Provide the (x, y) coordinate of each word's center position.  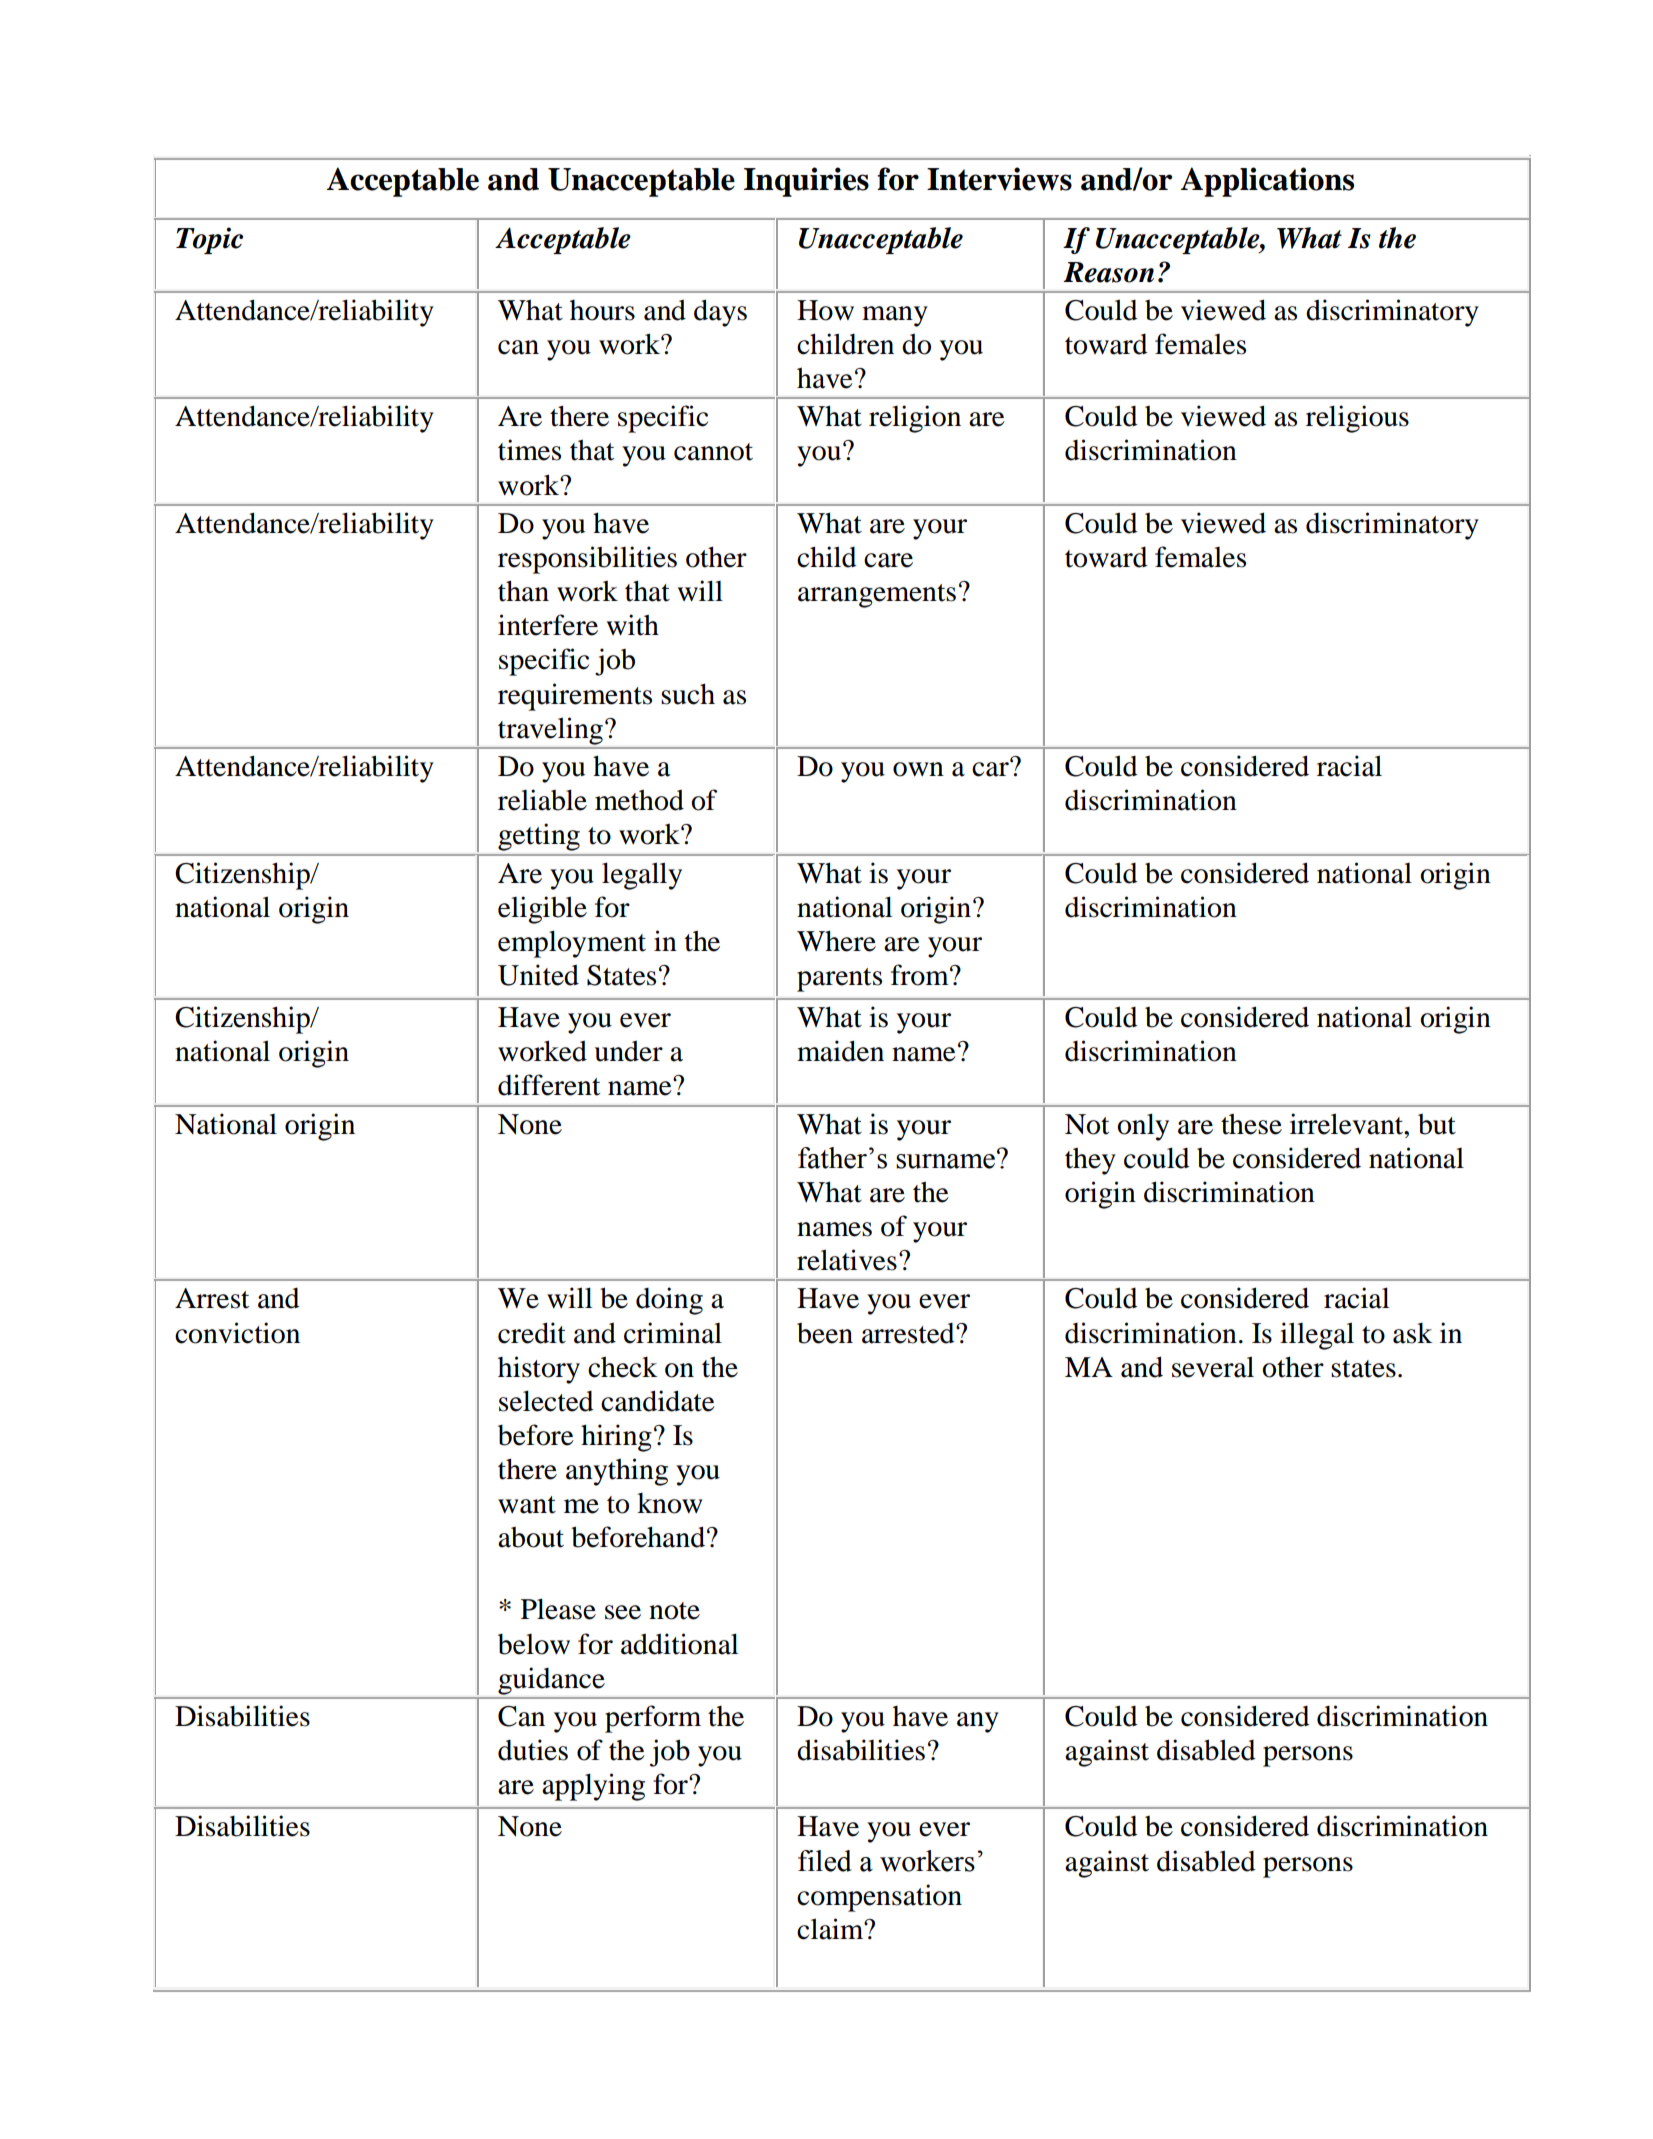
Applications (1267, 182)
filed (825, 1861)
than (523, 591)
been (825, 1333)
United (538, 975)
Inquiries (806, 182)
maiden (840, 1051)
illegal (1317, 1336)
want (527, 1505)
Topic (209, 240)
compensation (879, 1898)
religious (1357, 419)
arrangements (877, 596)
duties (533, 1750)
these (1251, 1124)
